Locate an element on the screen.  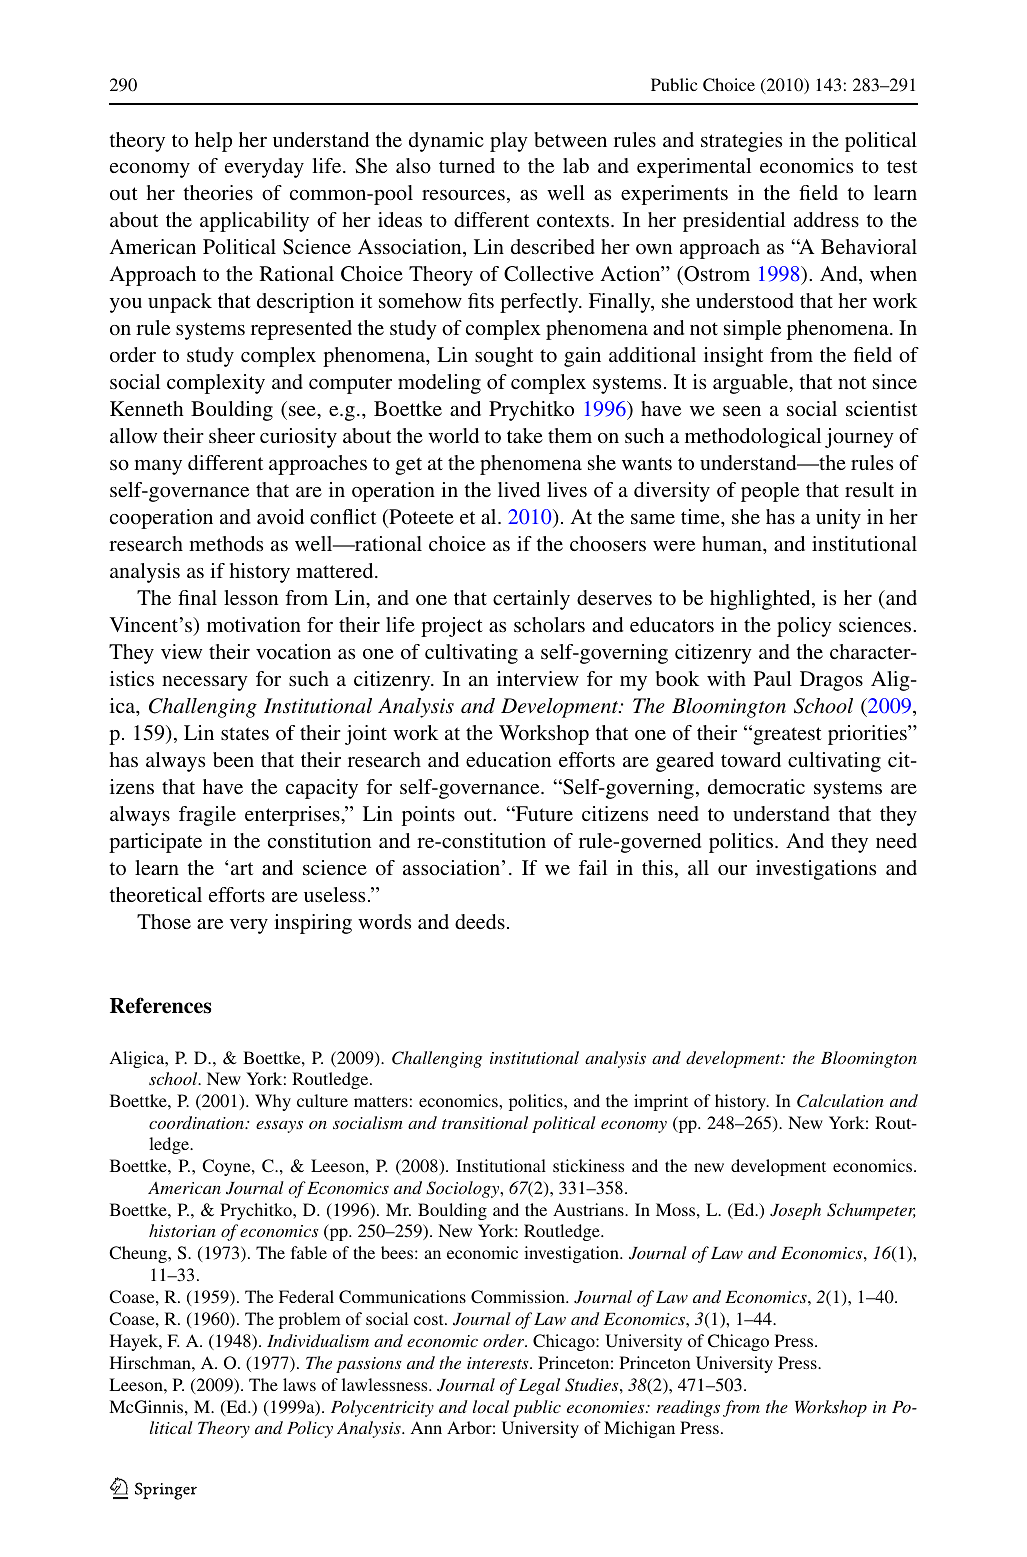
deeds is located at coordinates (480, 921).
